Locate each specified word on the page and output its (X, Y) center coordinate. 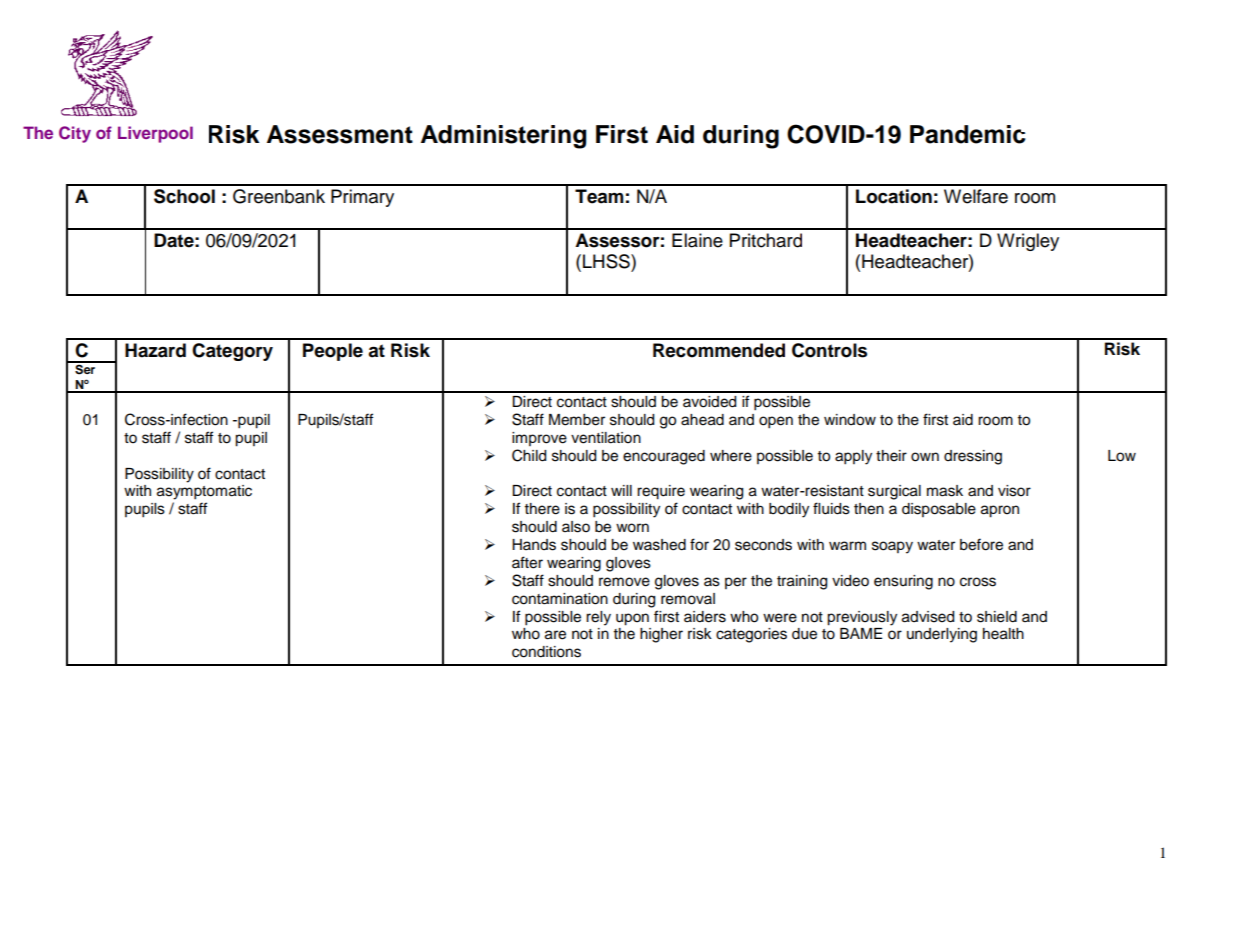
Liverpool (155, 134)
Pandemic (967, 134)
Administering (503, 137)
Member (577, 420)
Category (232, 352)
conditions (546, 652)
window (850, 420)
